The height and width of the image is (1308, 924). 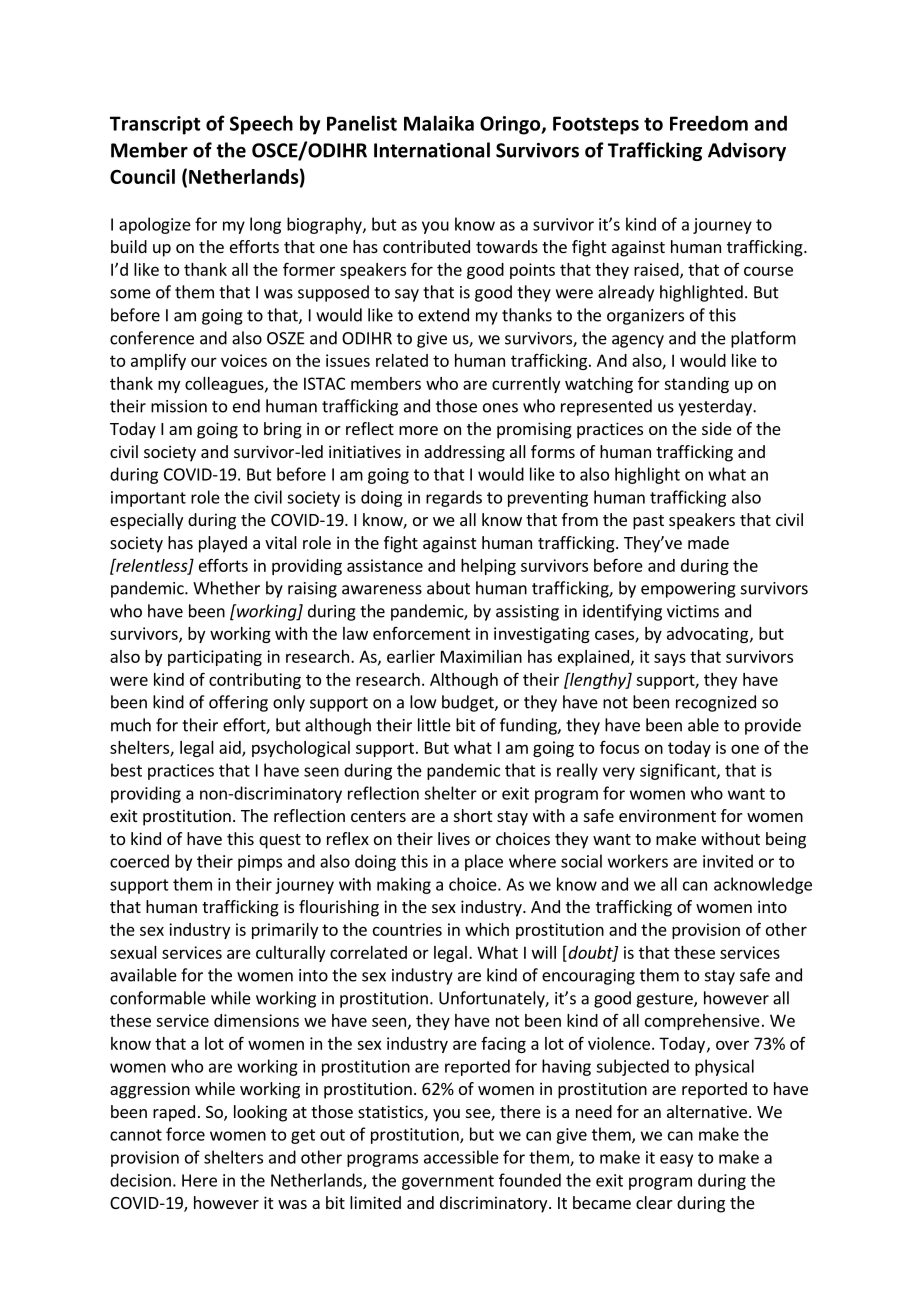 I want to click on advocating, so click(x=707, y=635).
